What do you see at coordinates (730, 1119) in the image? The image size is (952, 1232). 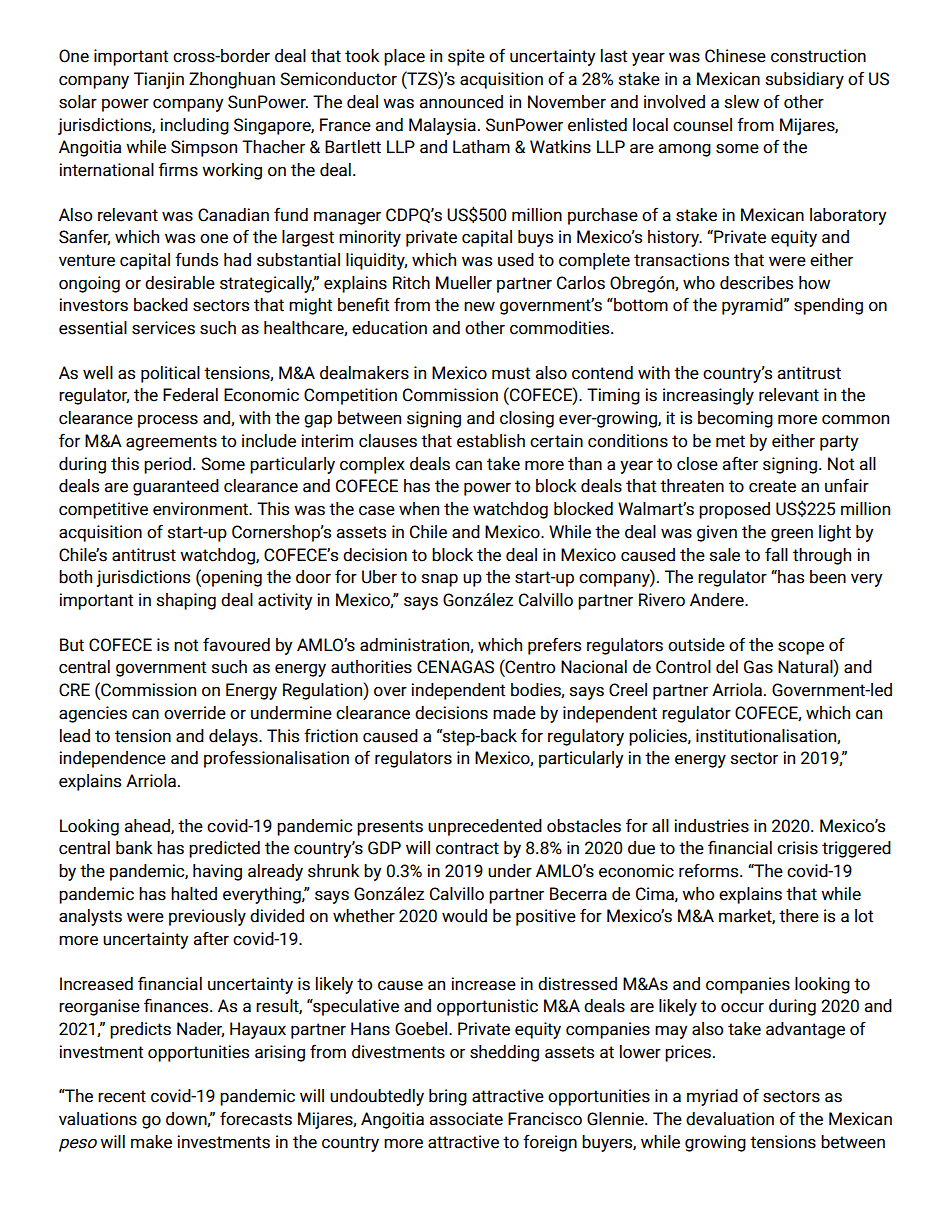 I see `devaluation` at bounding box center [730, 1119].
